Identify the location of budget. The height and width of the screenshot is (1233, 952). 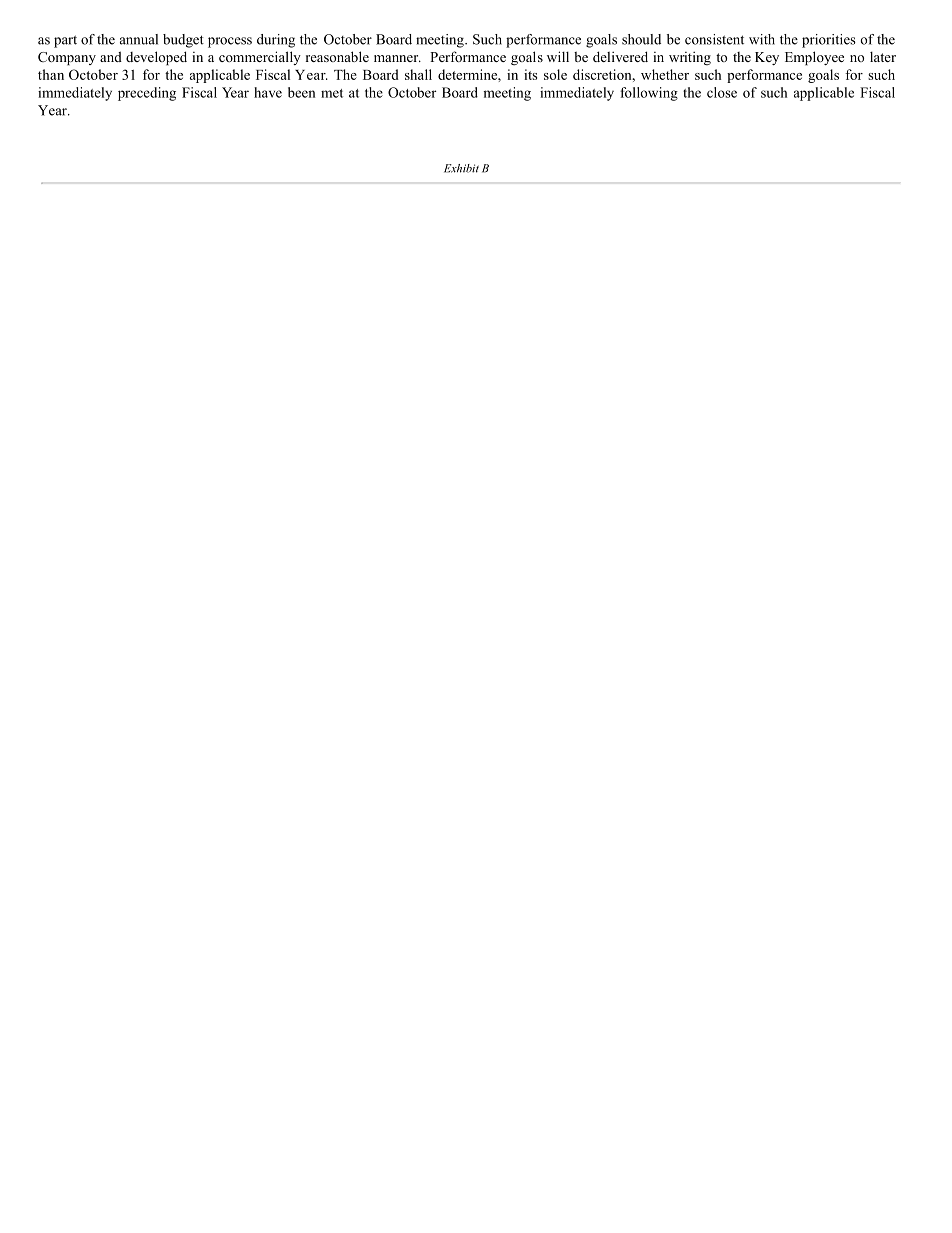
(183, 41).
